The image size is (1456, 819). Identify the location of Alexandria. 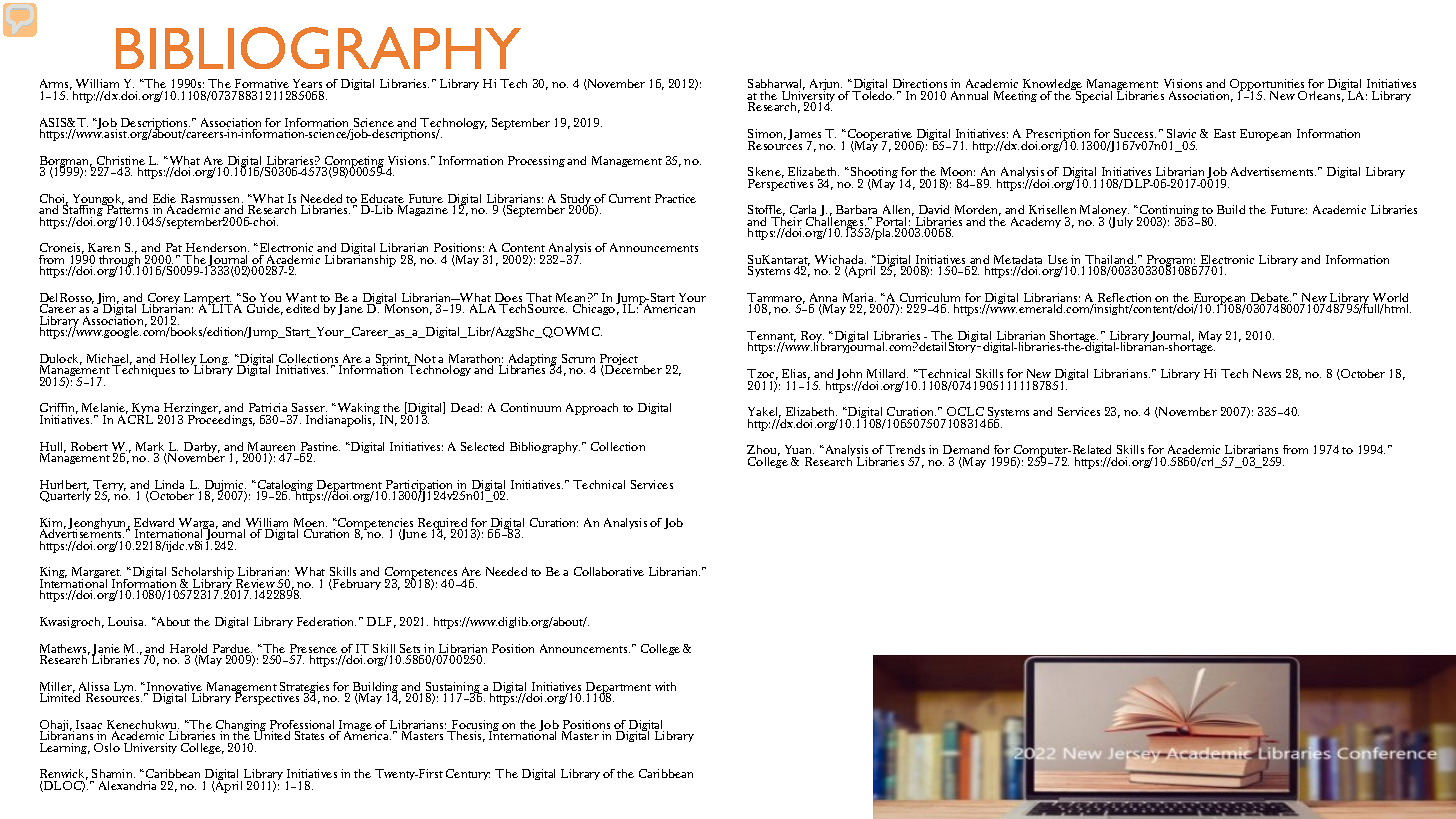
(127, 785).
